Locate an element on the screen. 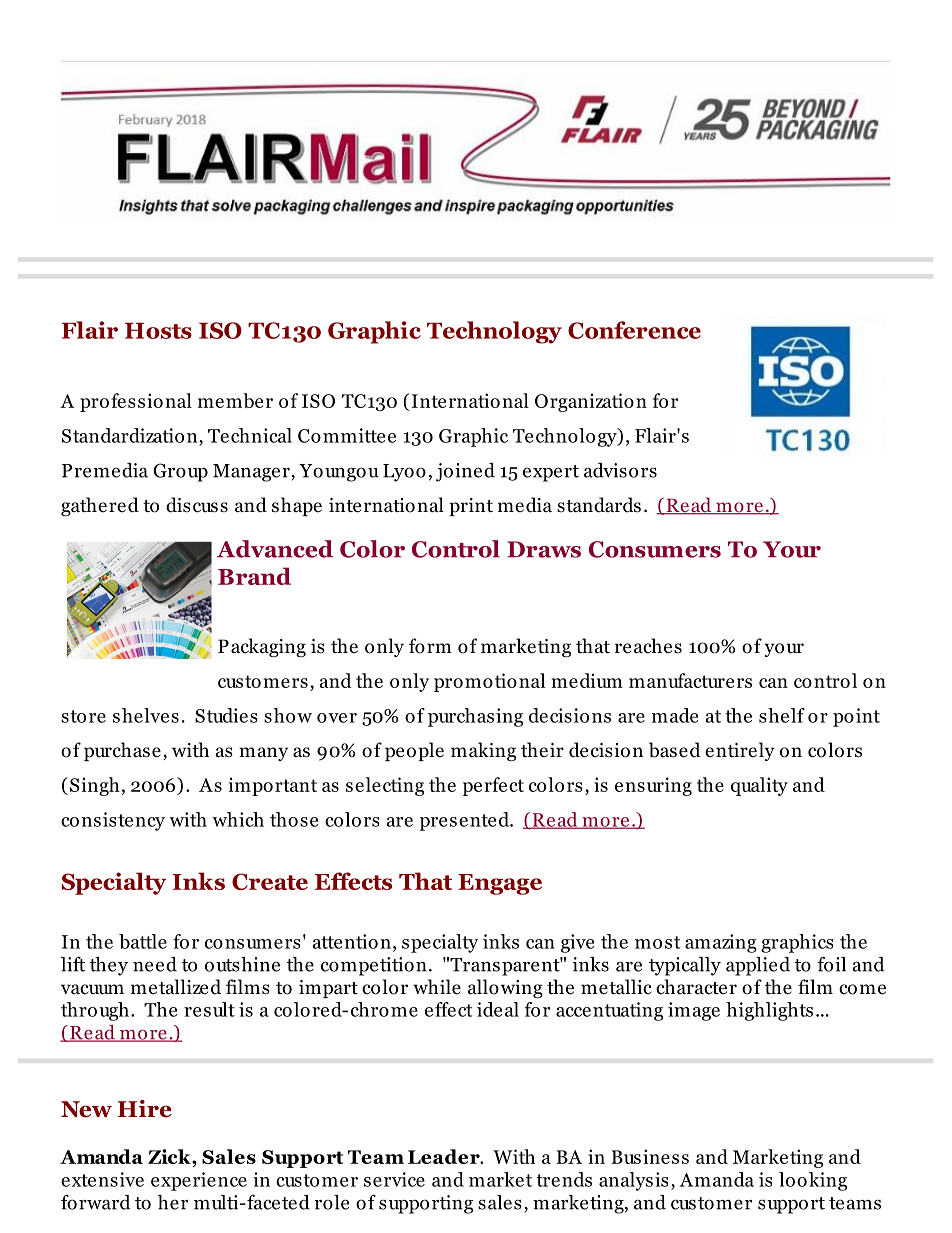 The height and width of the screenshot is (1233, 952). purchase is located at coordinates (122, 751).
